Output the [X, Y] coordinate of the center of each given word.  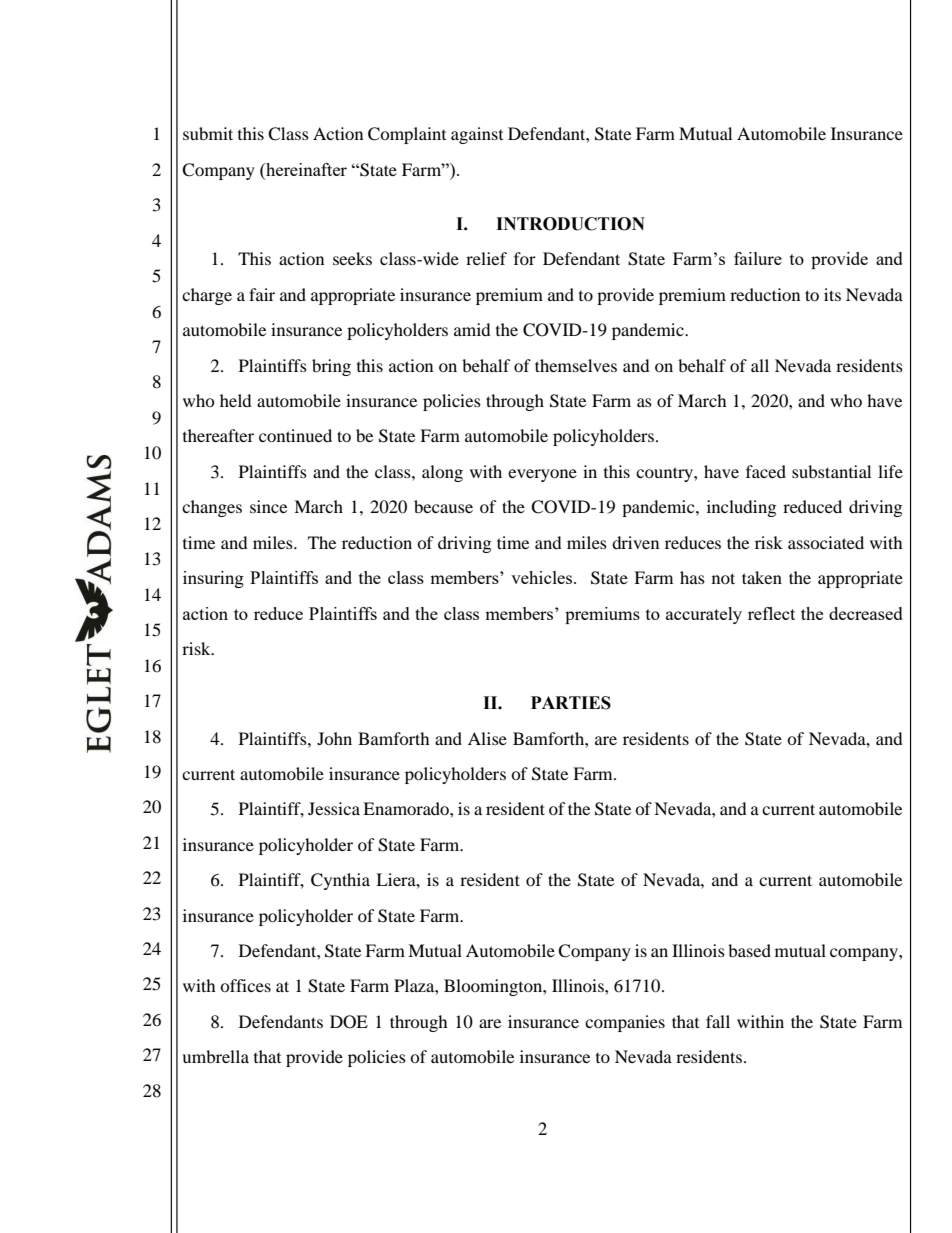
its [832, 294]
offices [245, 985]
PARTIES [571, 703]
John [334, 738]
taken [762, 577]
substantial [831, 471]
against [477, 135]
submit [208, 133]
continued [295, 435]
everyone [542, 475]
